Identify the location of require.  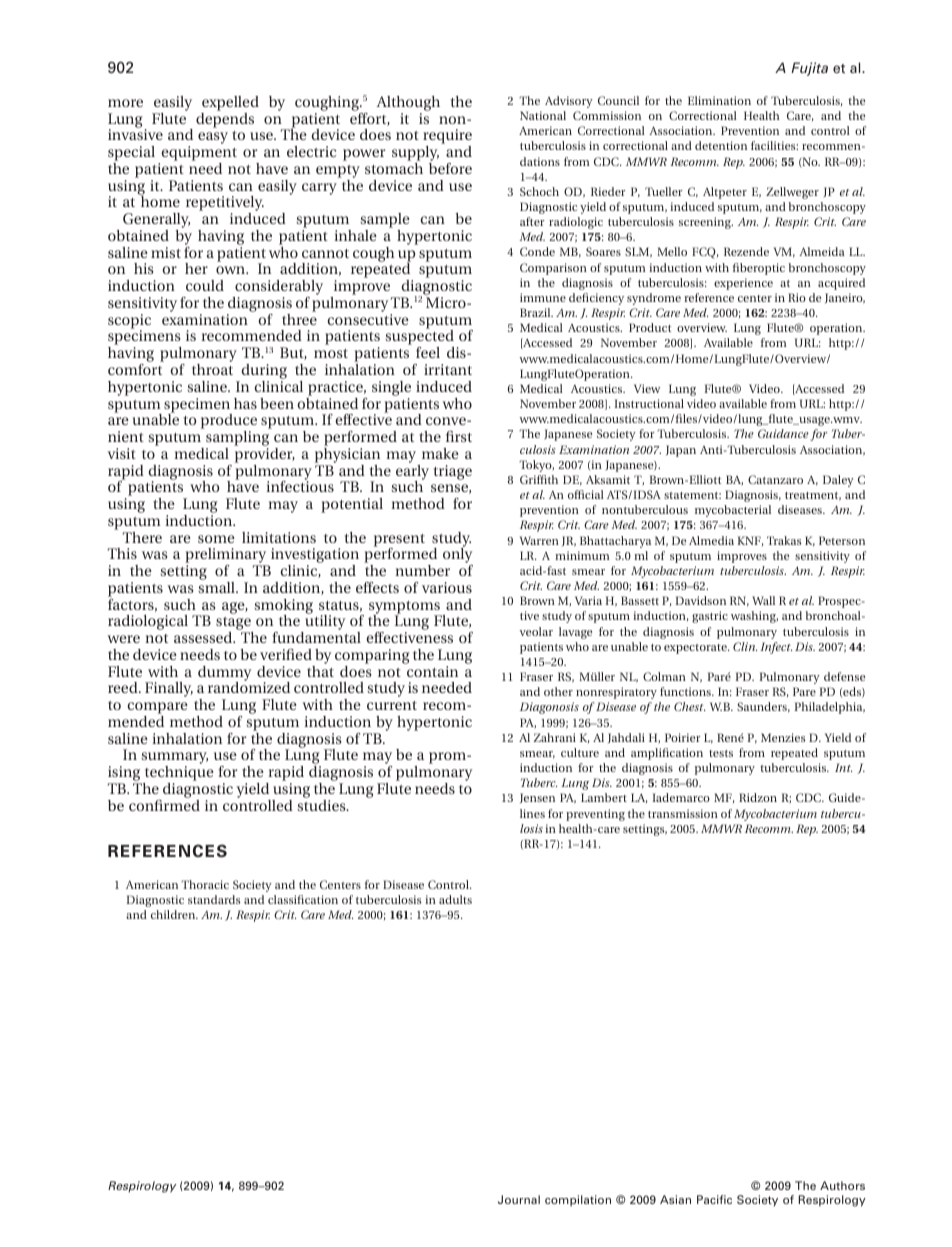
(447, 138).
